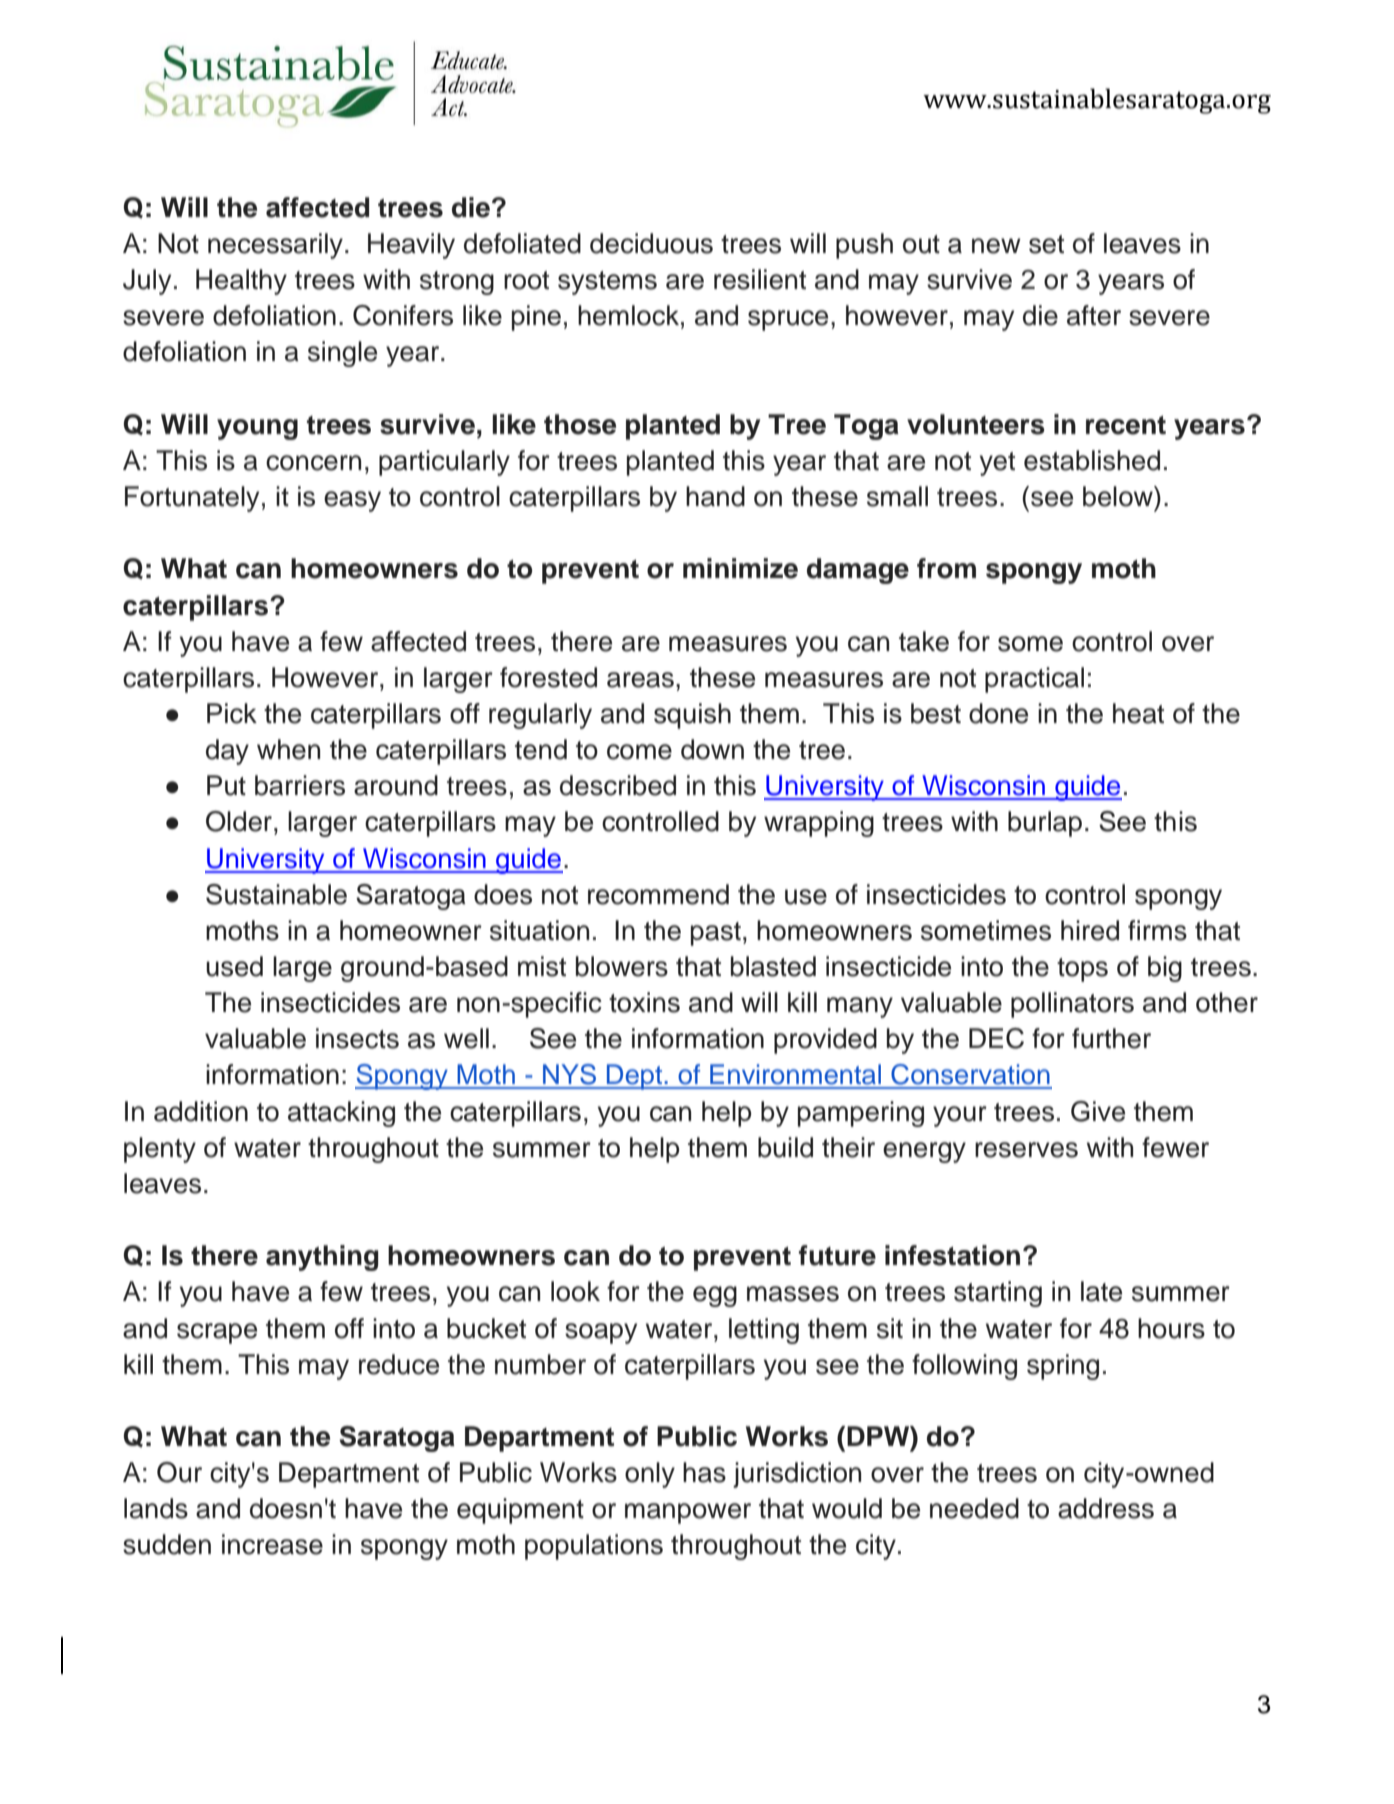  What do you see at coordinates (1072, 1005) in the screenshot?
I see `pollinators` at bounding box center [1072, 1005].
